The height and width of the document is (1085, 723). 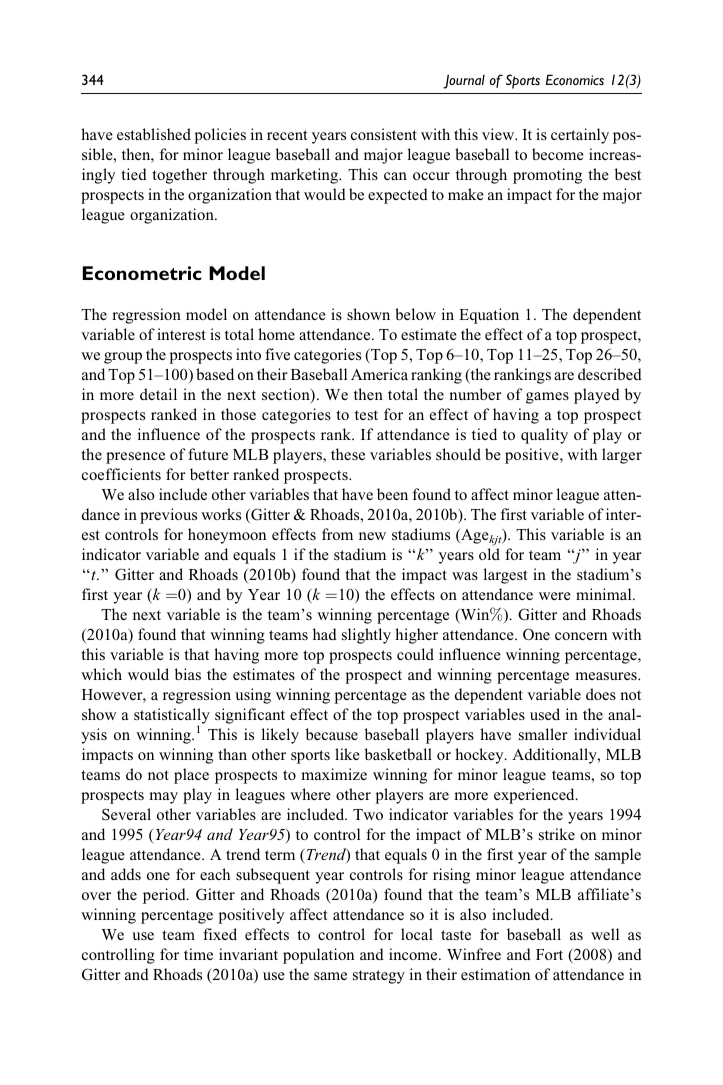 I want to click on below, so click(x=415, y=314).
